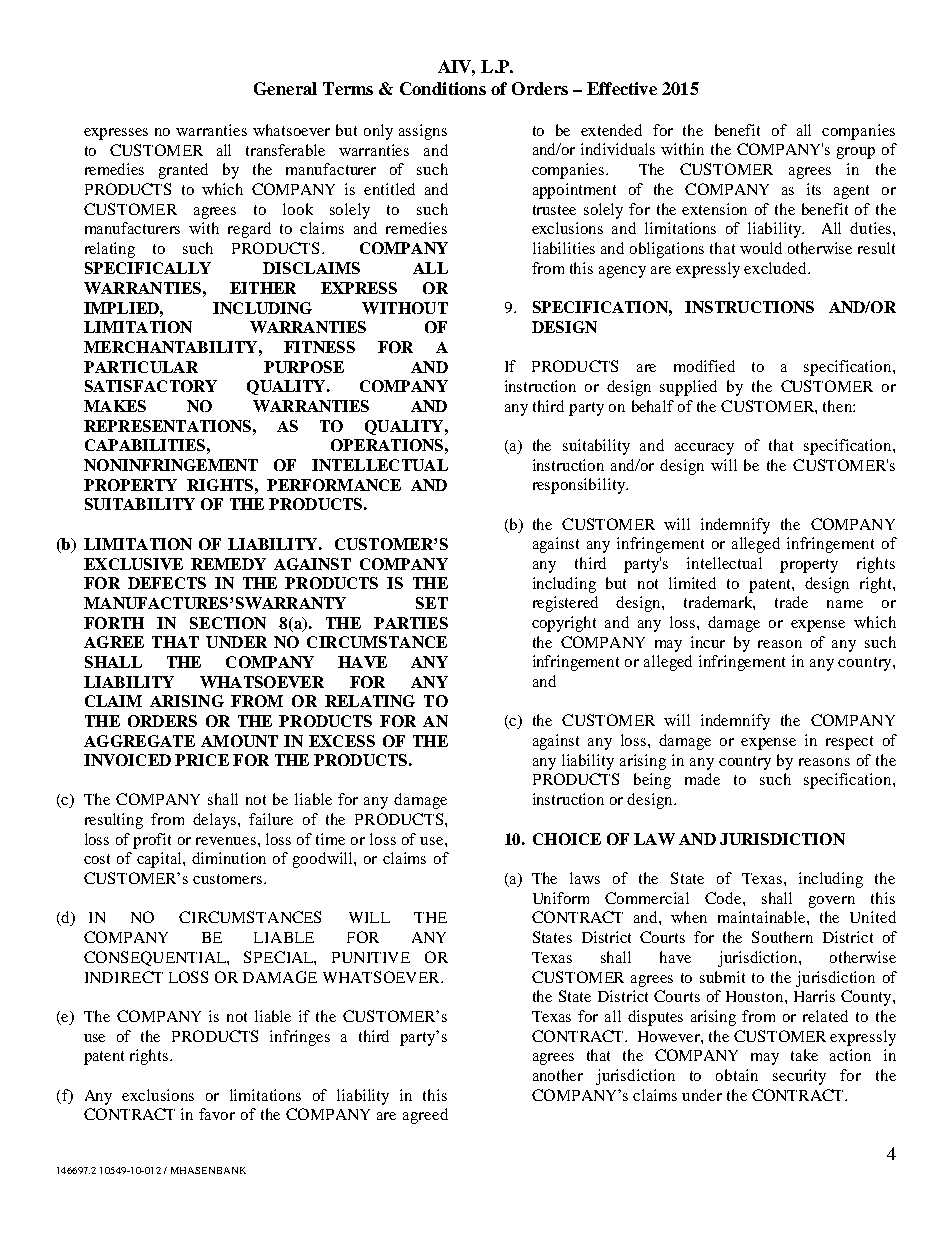 This image has height=1233, width=952. I want to click on group, so click(856, 153).
